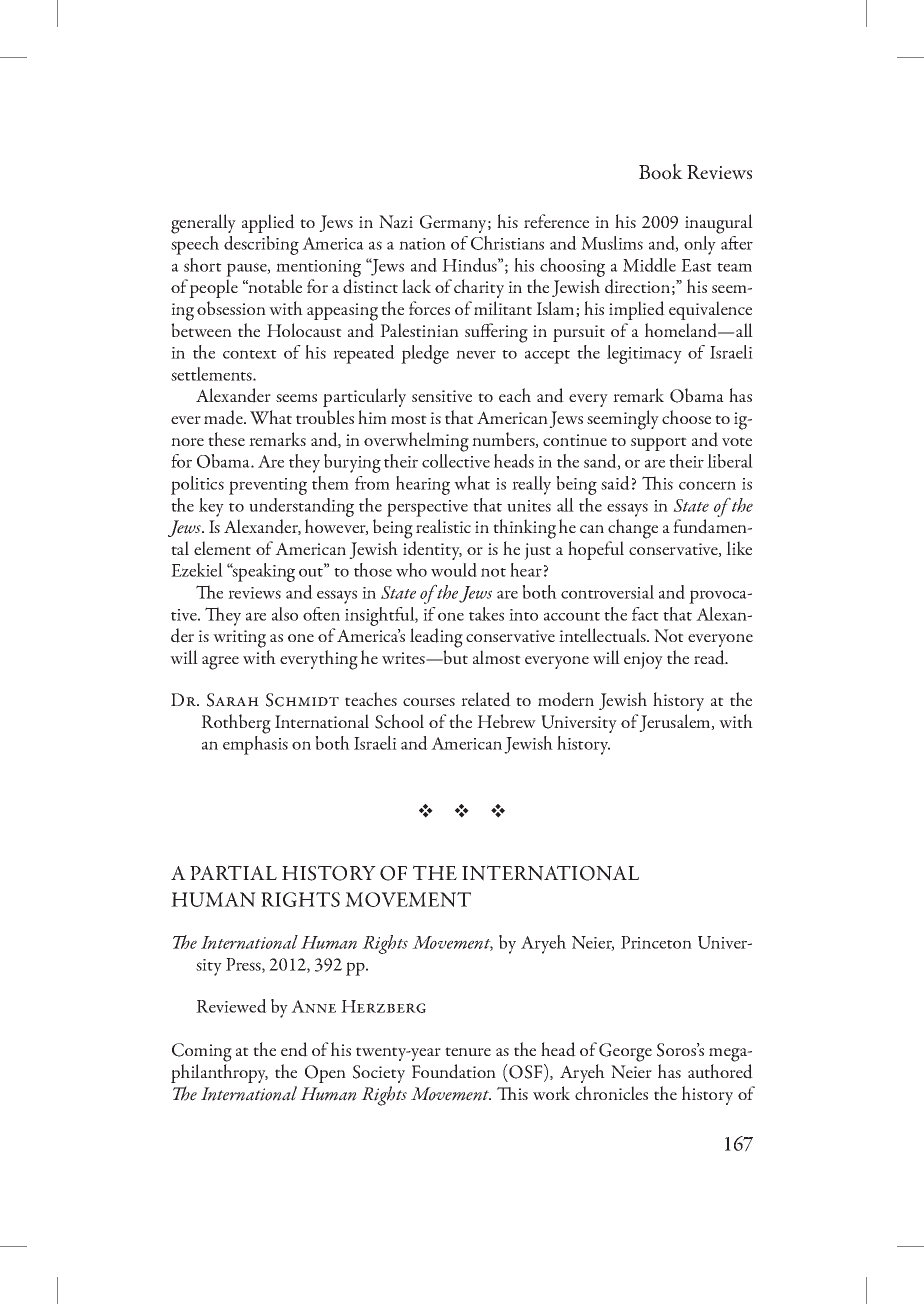  I want to click on Partial, so click(233, 872).
